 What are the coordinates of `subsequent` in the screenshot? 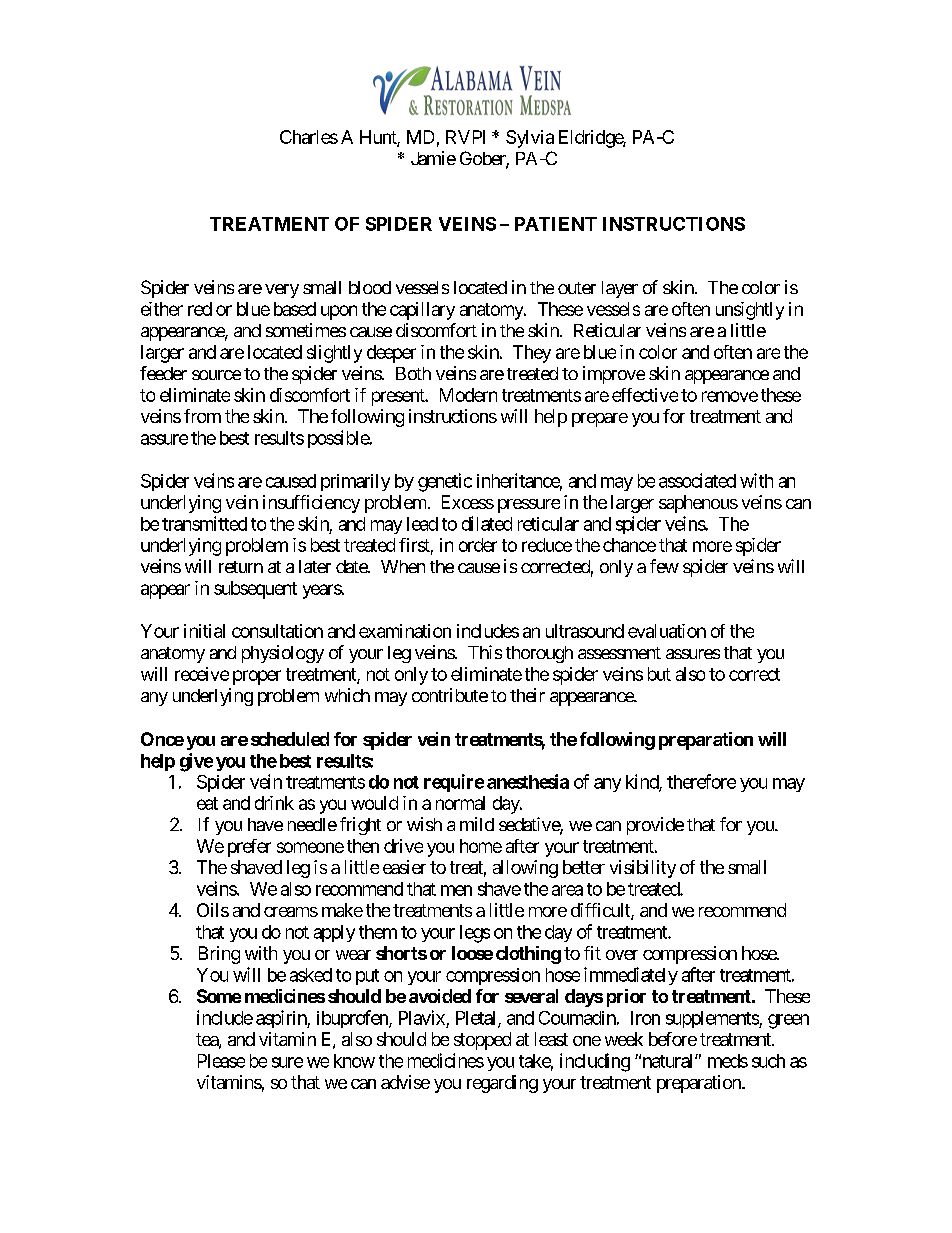 It's located at (255, 590).
